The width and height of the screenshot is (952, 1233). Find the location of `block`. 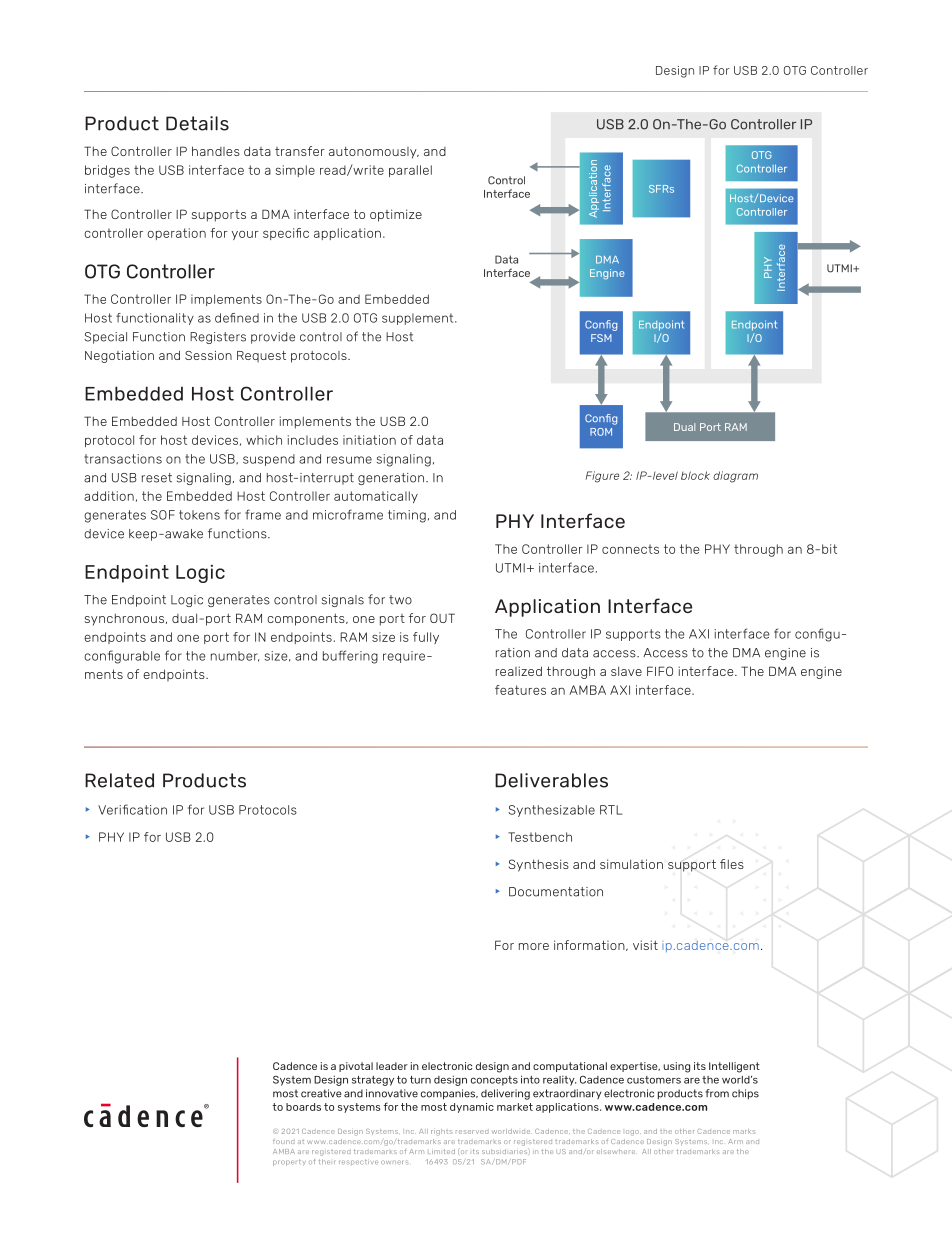

block is located at coordinates (695, 475).
